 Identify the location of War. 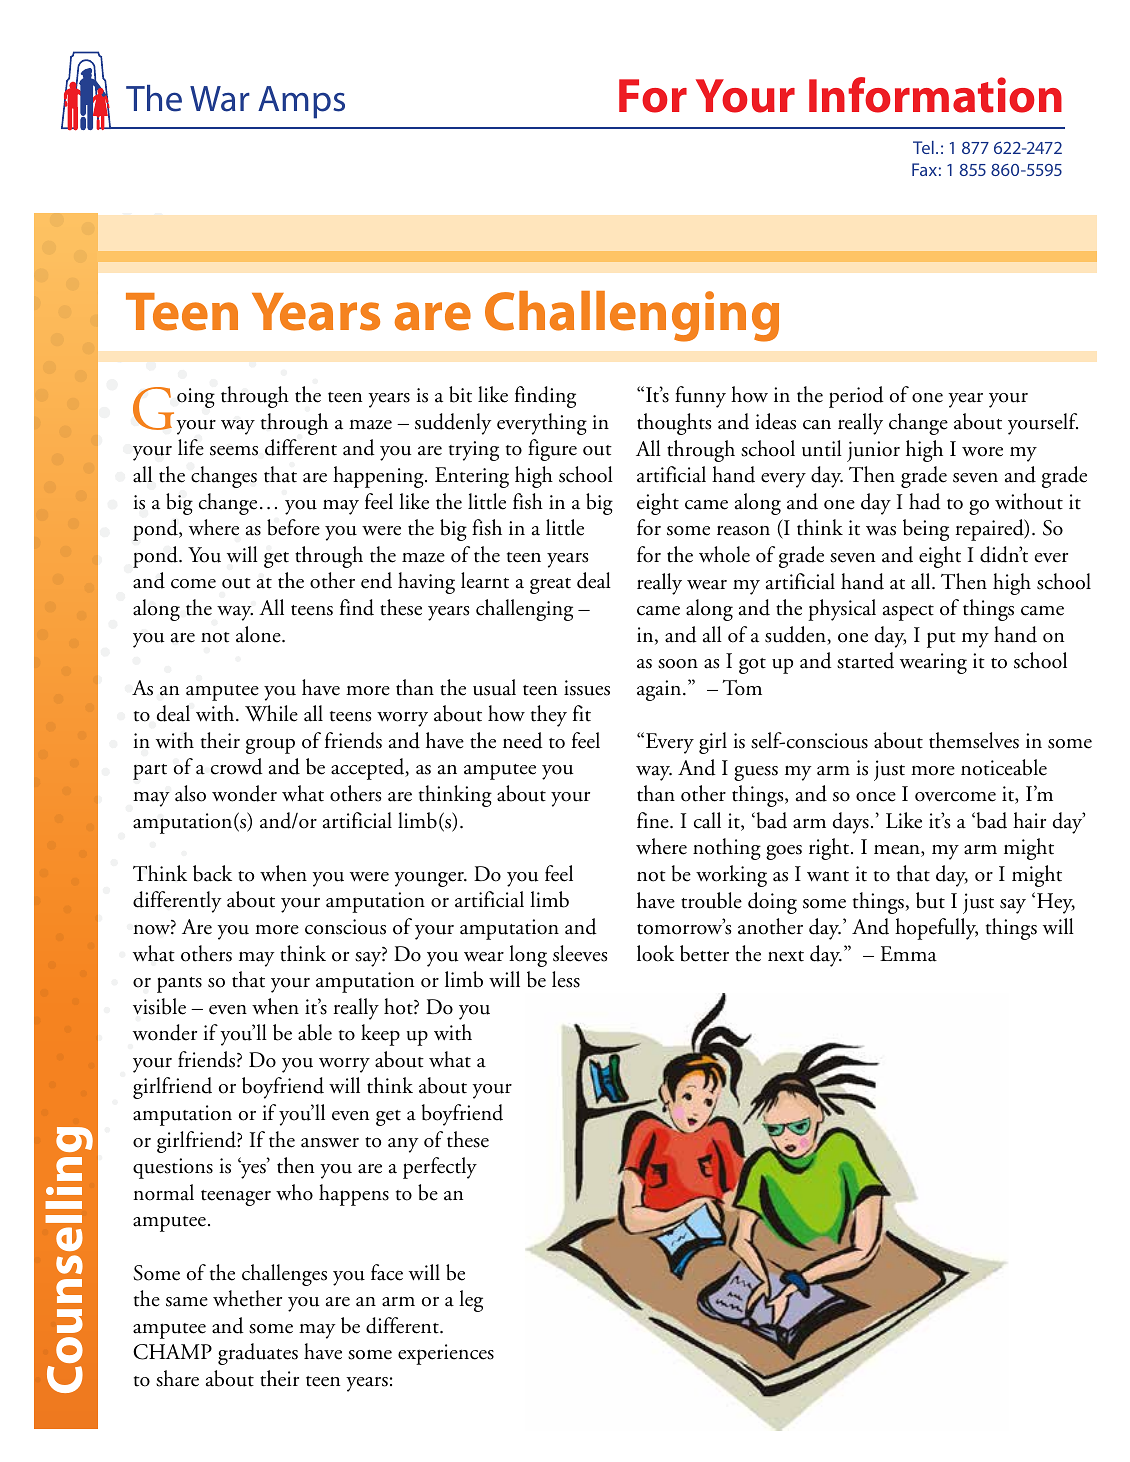
(220, 99).
